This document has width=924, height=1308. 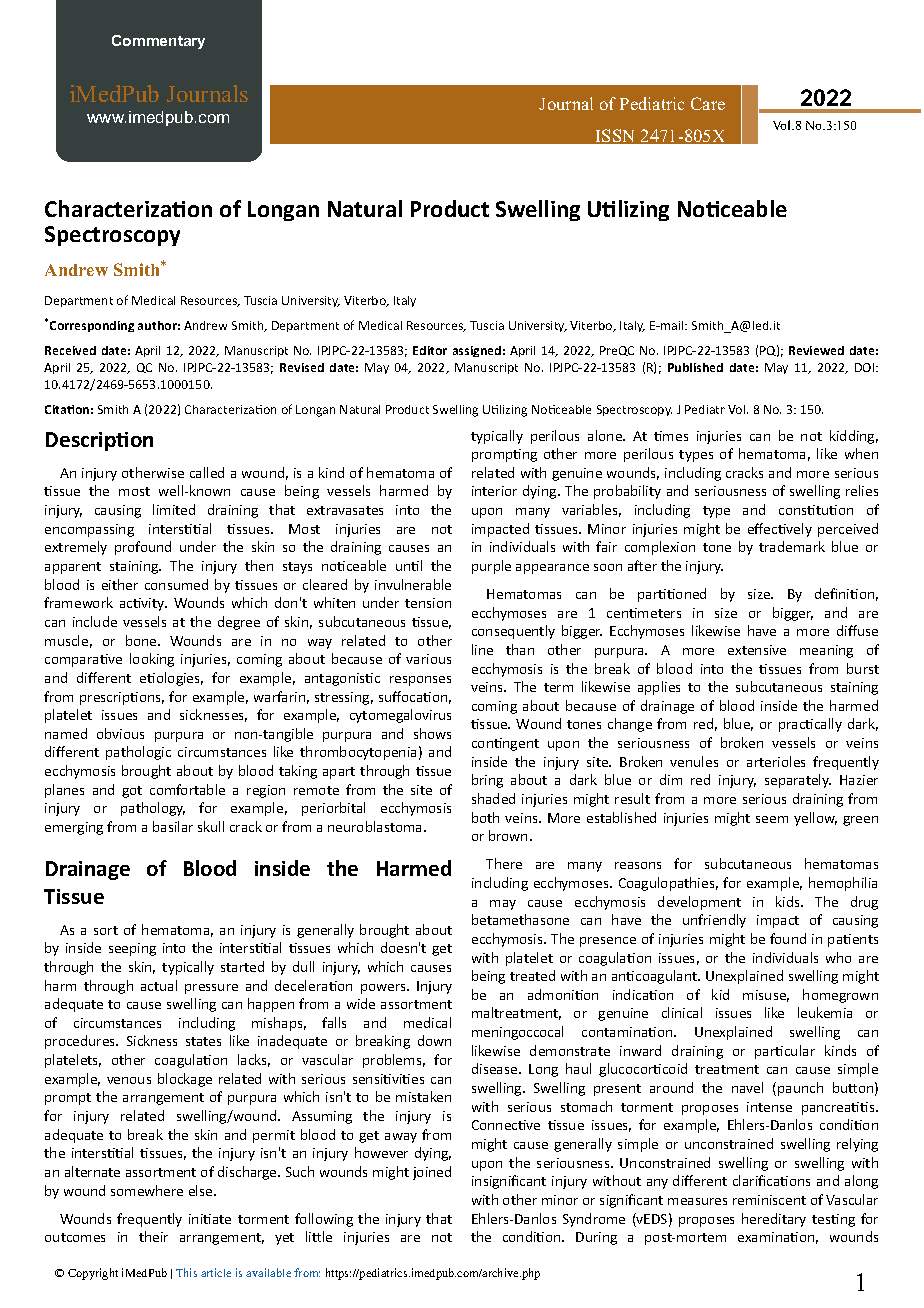 What do you see at coordinates (70, 350) in the document?
I see `Received` at bounding box center [70, 350].
